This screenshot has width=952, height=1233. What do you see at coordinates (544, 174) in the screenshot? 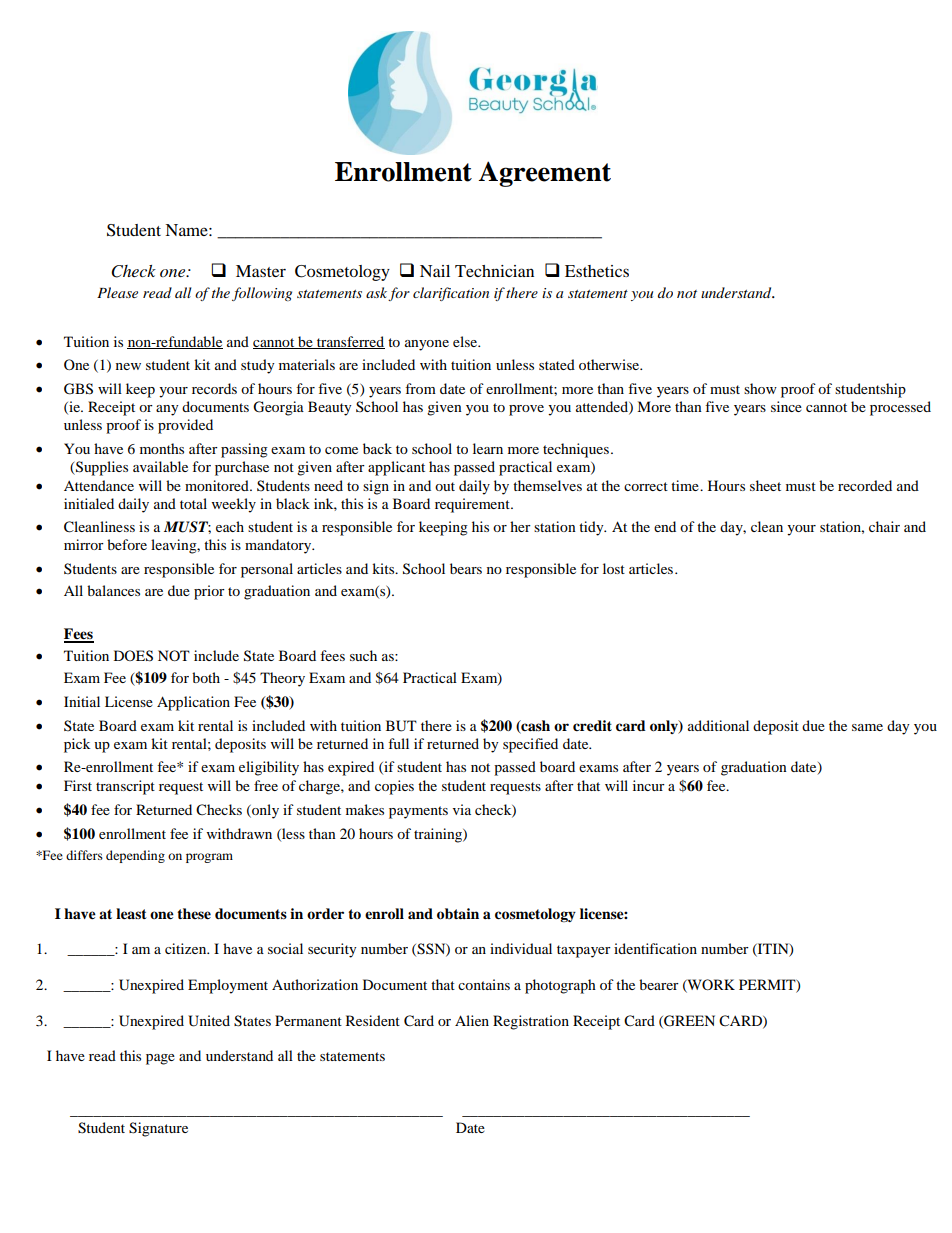
I see `Agreement` at bounding box center [544, 174].
